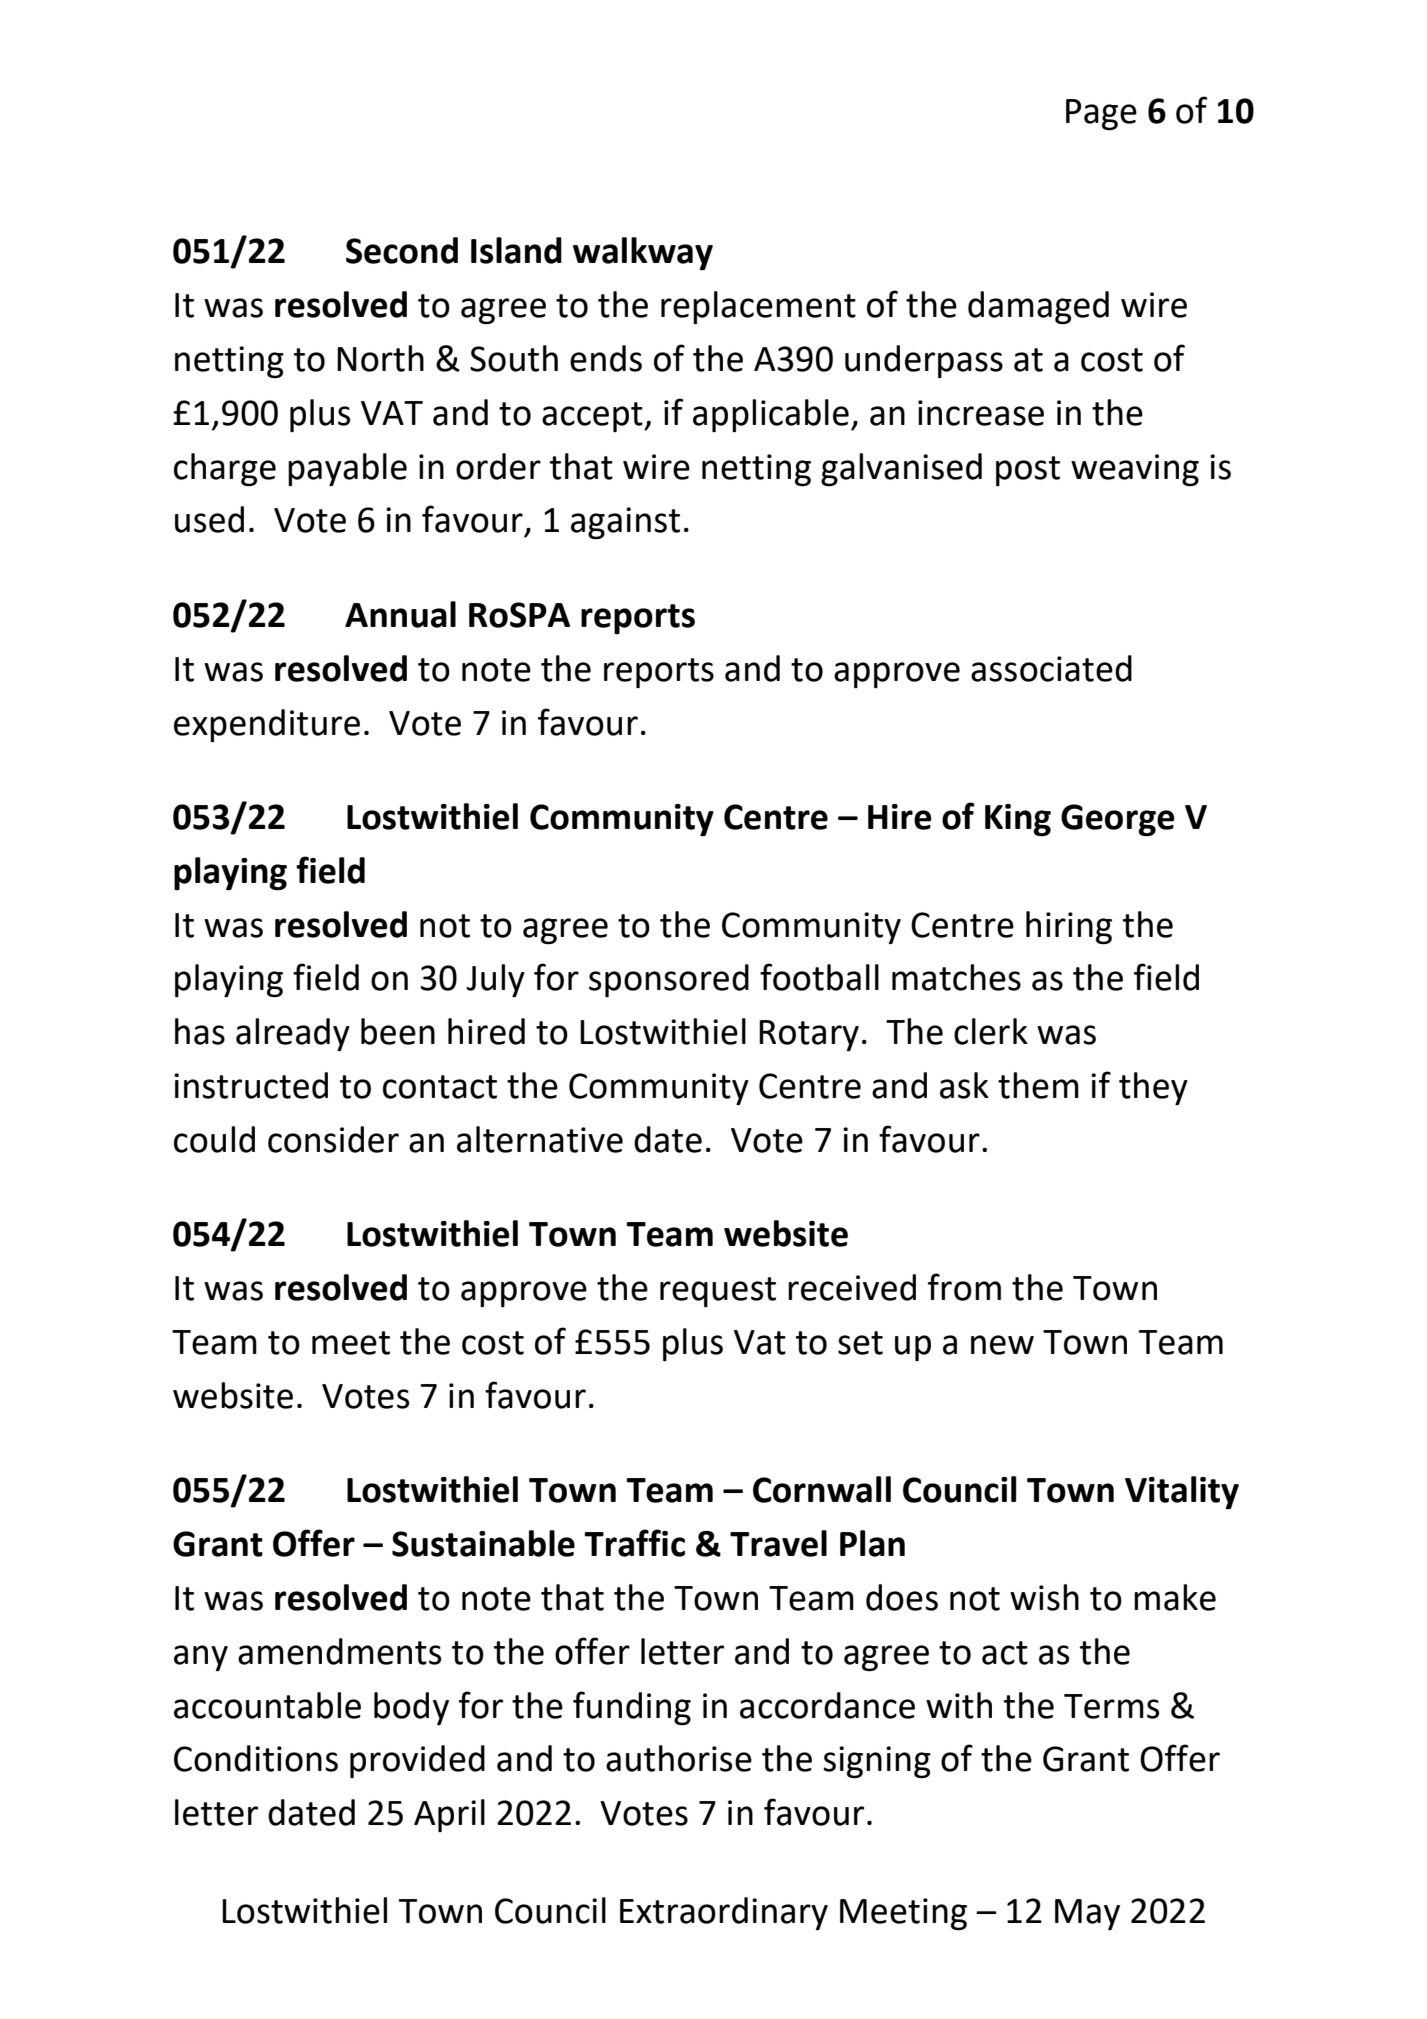 The width and height of the page is (1427, 2019). What do you see at coordinates (402, 250) in the page?
I see `Second` at bounding box center [402, 250].
